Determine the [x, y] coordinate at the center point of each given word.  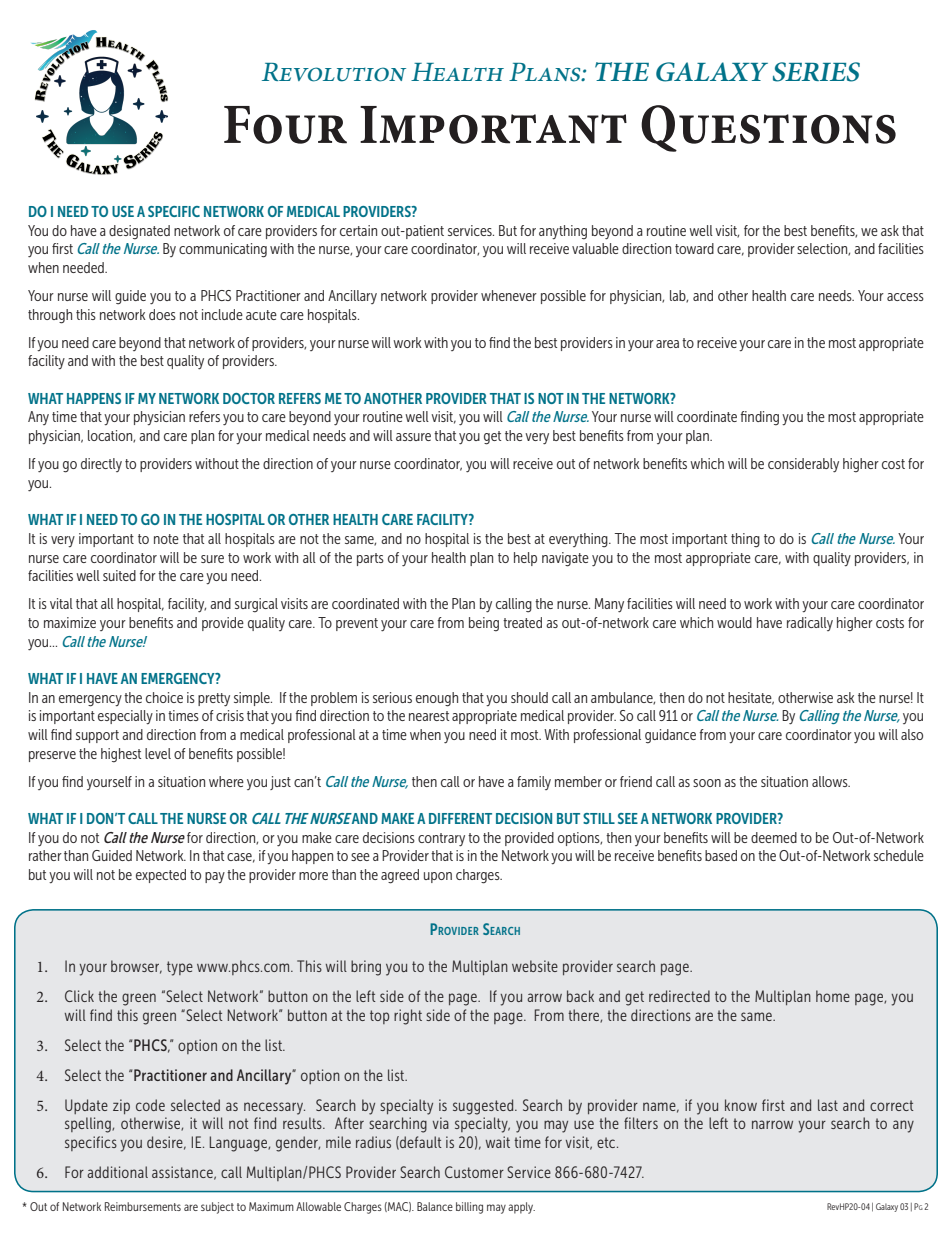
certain [358, 230]
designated [139, 232]
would [734, 622]
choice [164, 697]
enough [437, 699]
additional [117, 1172]
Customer [474, 1172]
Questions [768, 128]
